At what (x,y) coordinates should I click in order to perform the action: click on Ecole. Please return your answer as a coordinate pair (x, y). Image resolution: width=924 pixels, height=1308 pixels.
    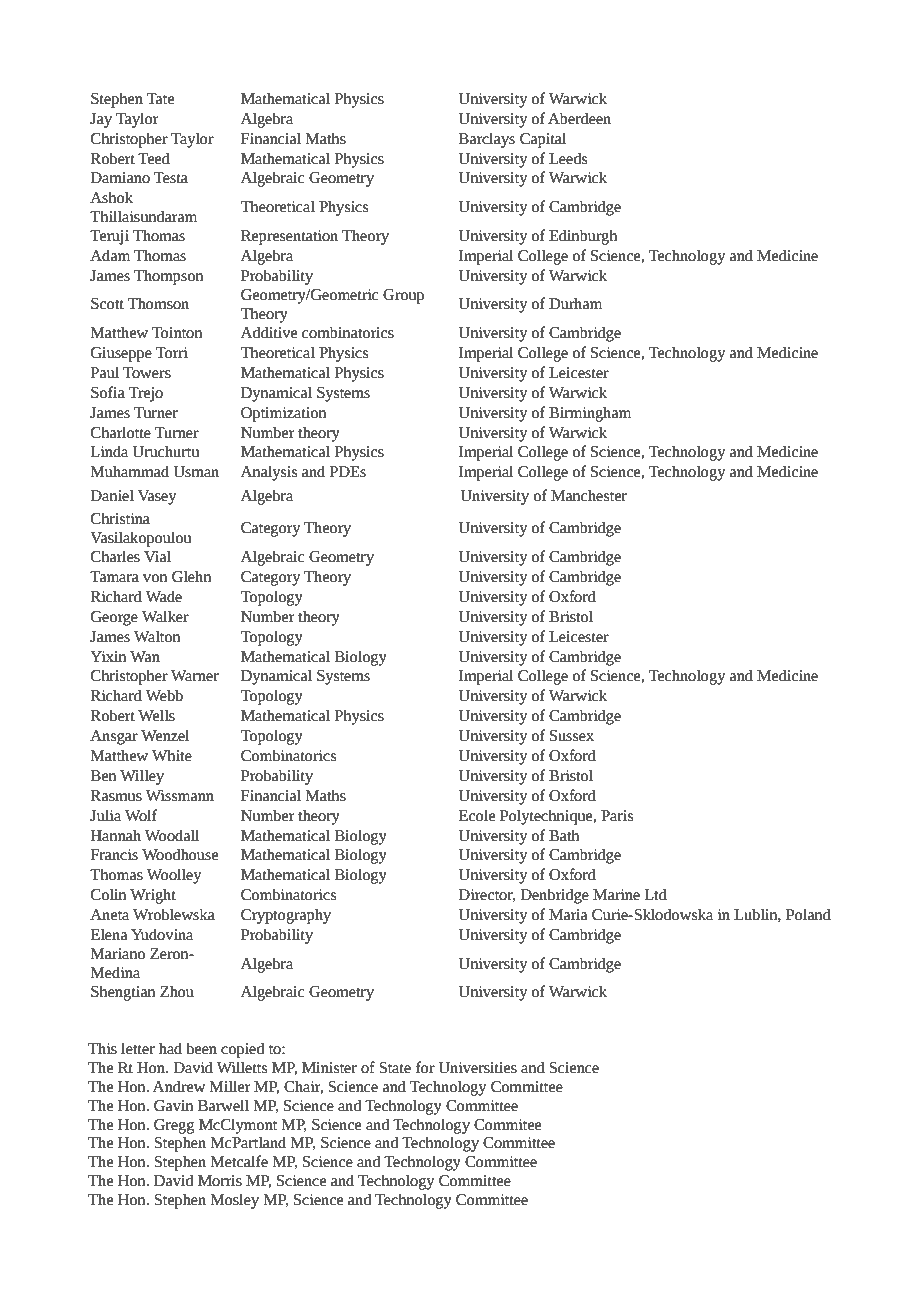
    Looking at the image, I should click on (477, 815).
